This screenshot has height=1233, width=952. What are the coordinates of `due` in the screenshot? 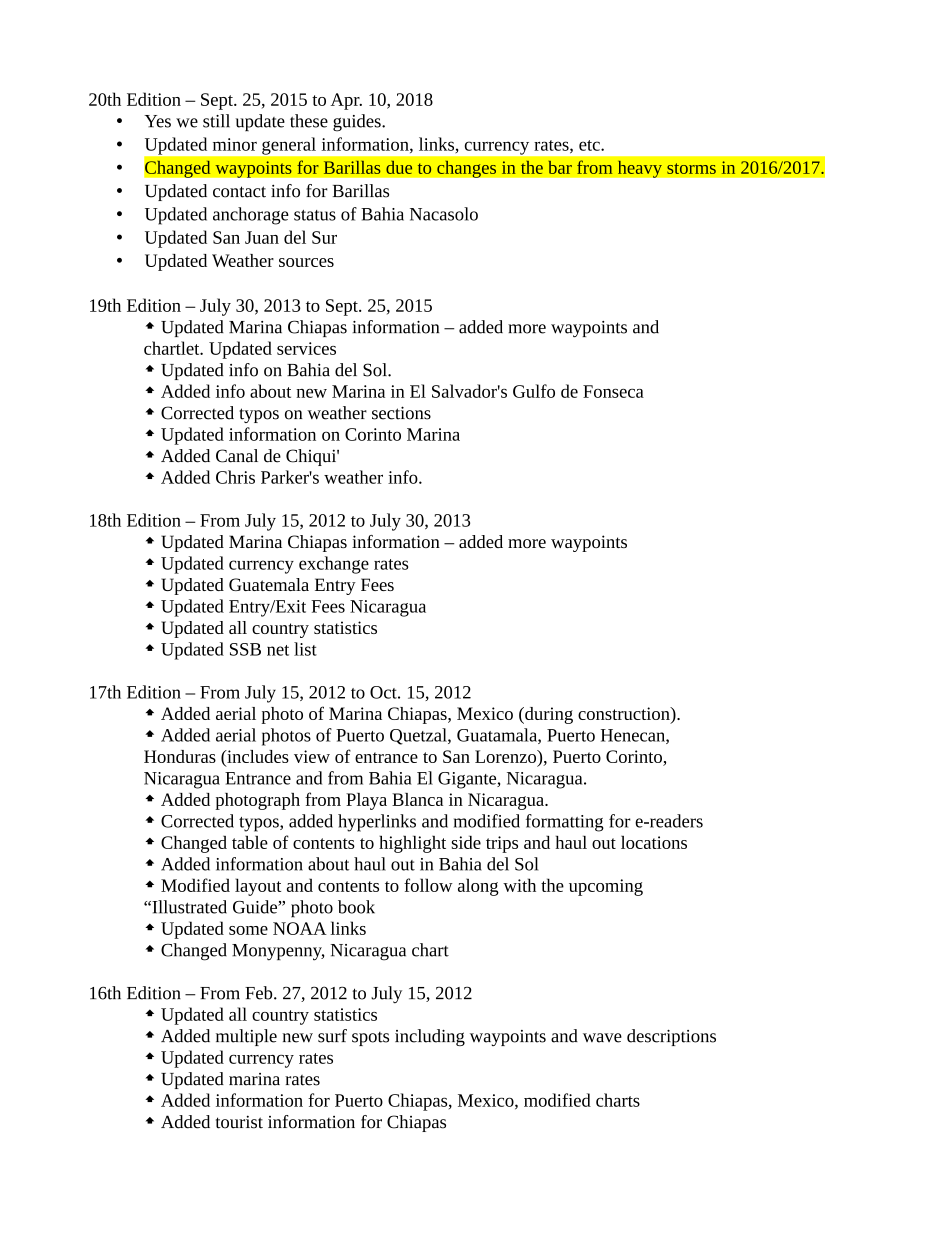 It's located at (399, 167).
